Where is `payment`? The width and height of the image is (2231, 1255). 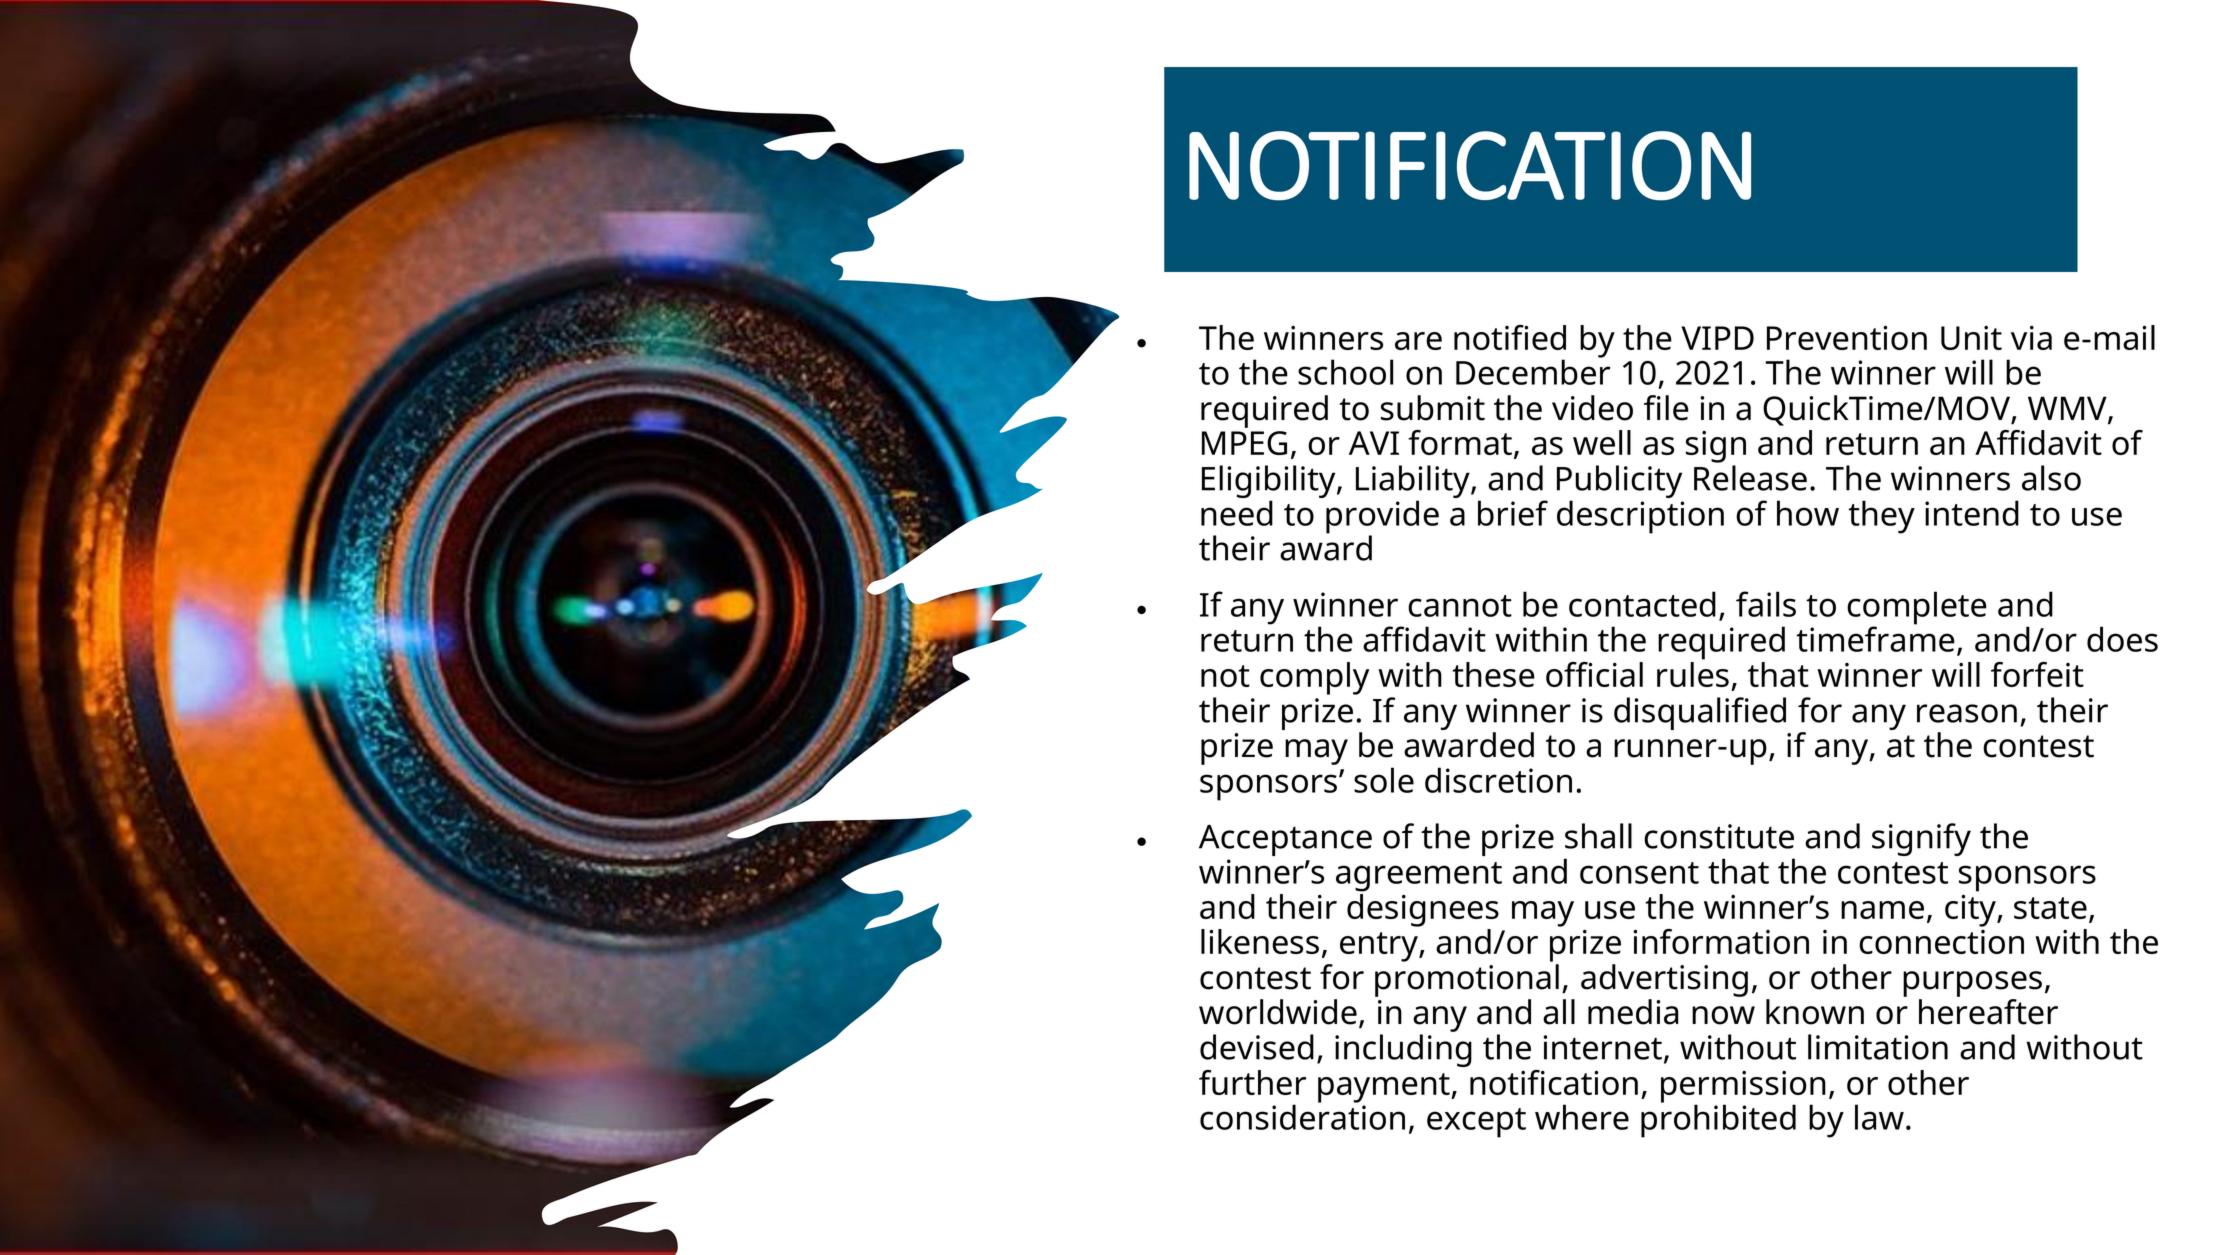 payment is located at coordinates (1385, 1088).
